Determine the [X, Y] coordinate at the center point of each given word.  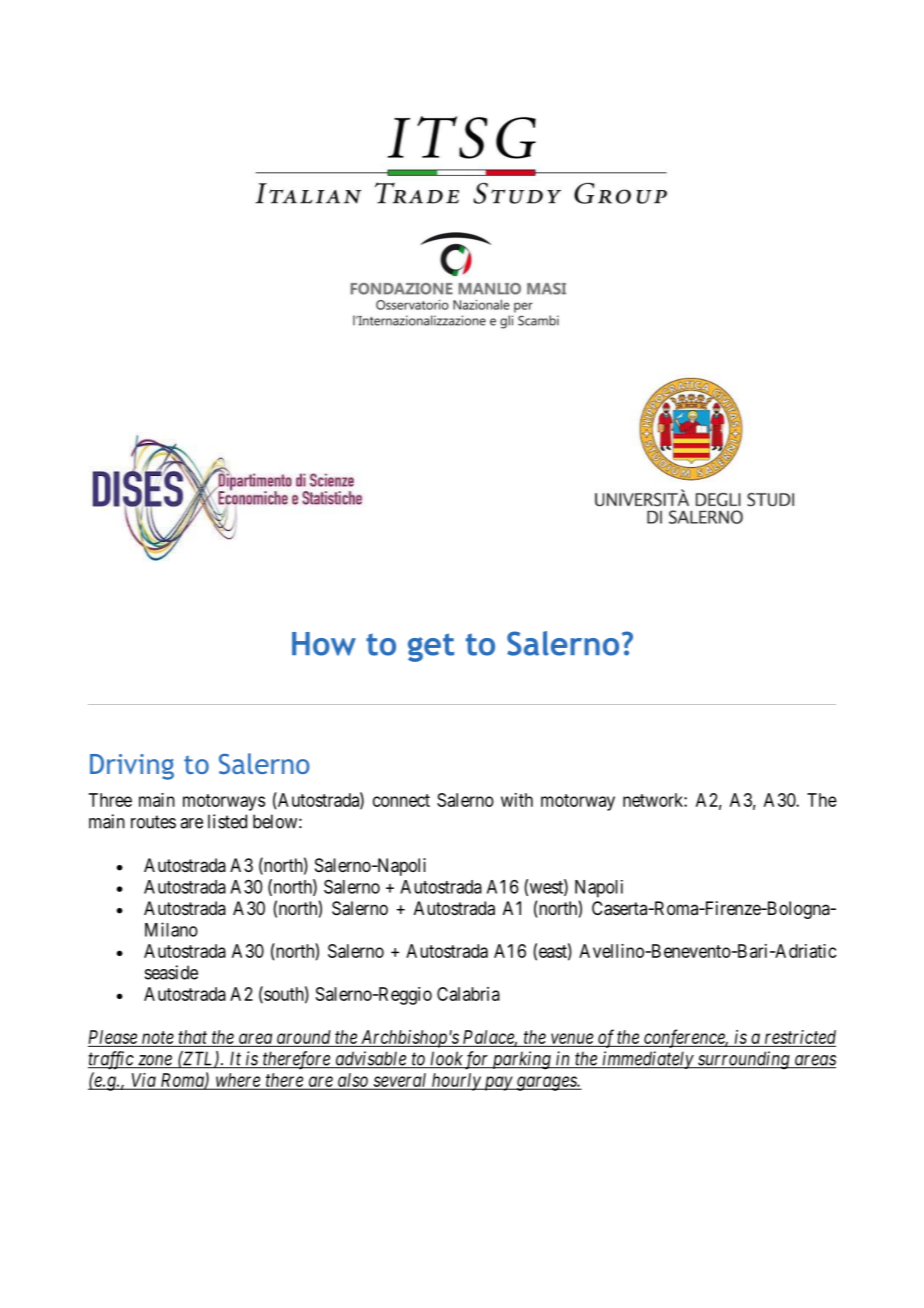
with [517, 800]
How [324, 644]
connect [401, 800]
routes [153, 822]
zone [155, 1062]
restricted [800, 1037]
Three [110, 800]
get [431, 647]
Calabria [468, 994]
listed [227, 821]
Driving [132, 767]
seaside [171, 972]
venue [571, 1040]
